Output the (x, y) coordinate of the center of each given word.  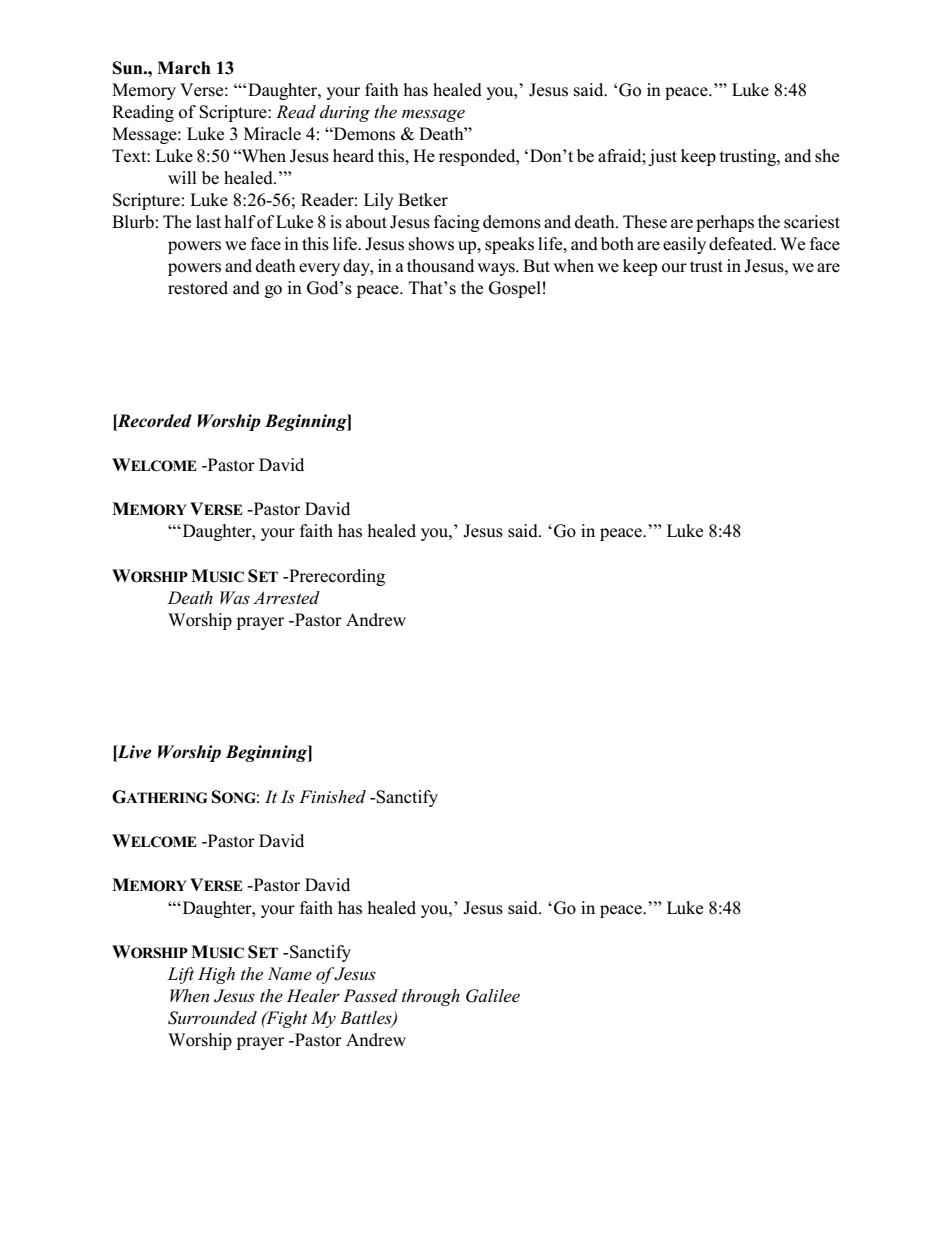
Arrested (286, 598)
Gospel (515, 289)
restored (198, 288)
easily (684, 245)
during (345, 113)
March (184, 68)
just (662, 157)
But (536, 266)
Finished (332, 797)
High (216, 975)
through (431, 997)
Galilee (493, 996)
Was (235, 598)
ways (497, 269)
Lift (180, 975)
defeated (742, 244)
